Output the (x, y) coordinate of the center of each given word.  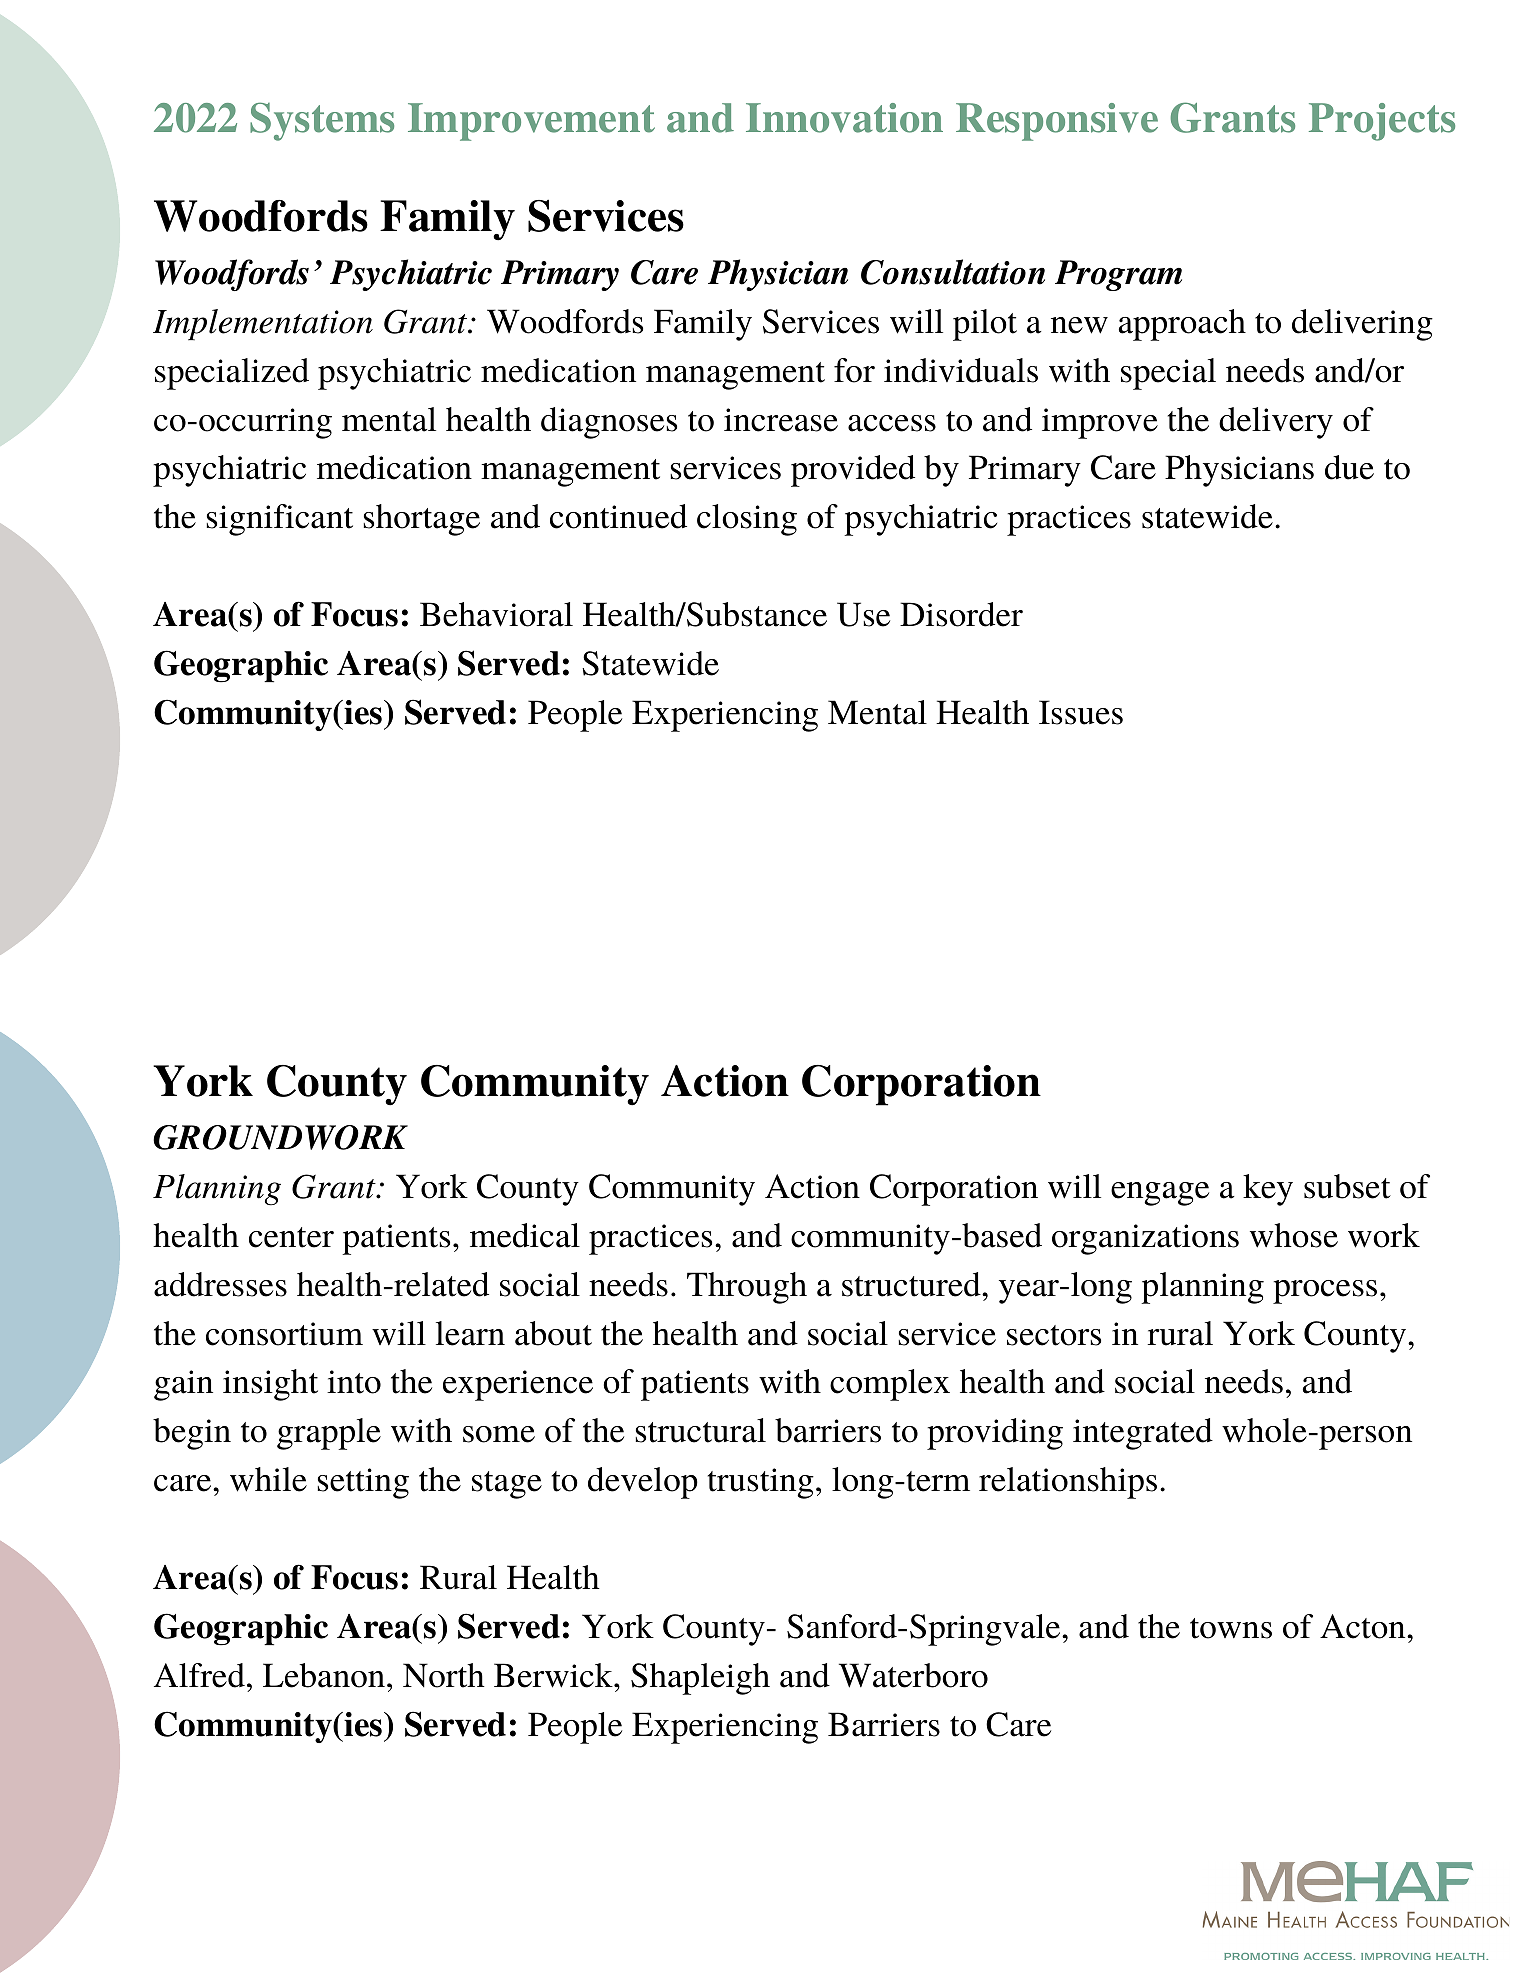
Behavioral (496, 614)
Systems (322, 121)
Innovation (844, 118)
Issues (1081, 712)
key (1268, 1190)
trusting (761, 1483)
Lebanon (324, 1675)
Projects (1382, 122)
